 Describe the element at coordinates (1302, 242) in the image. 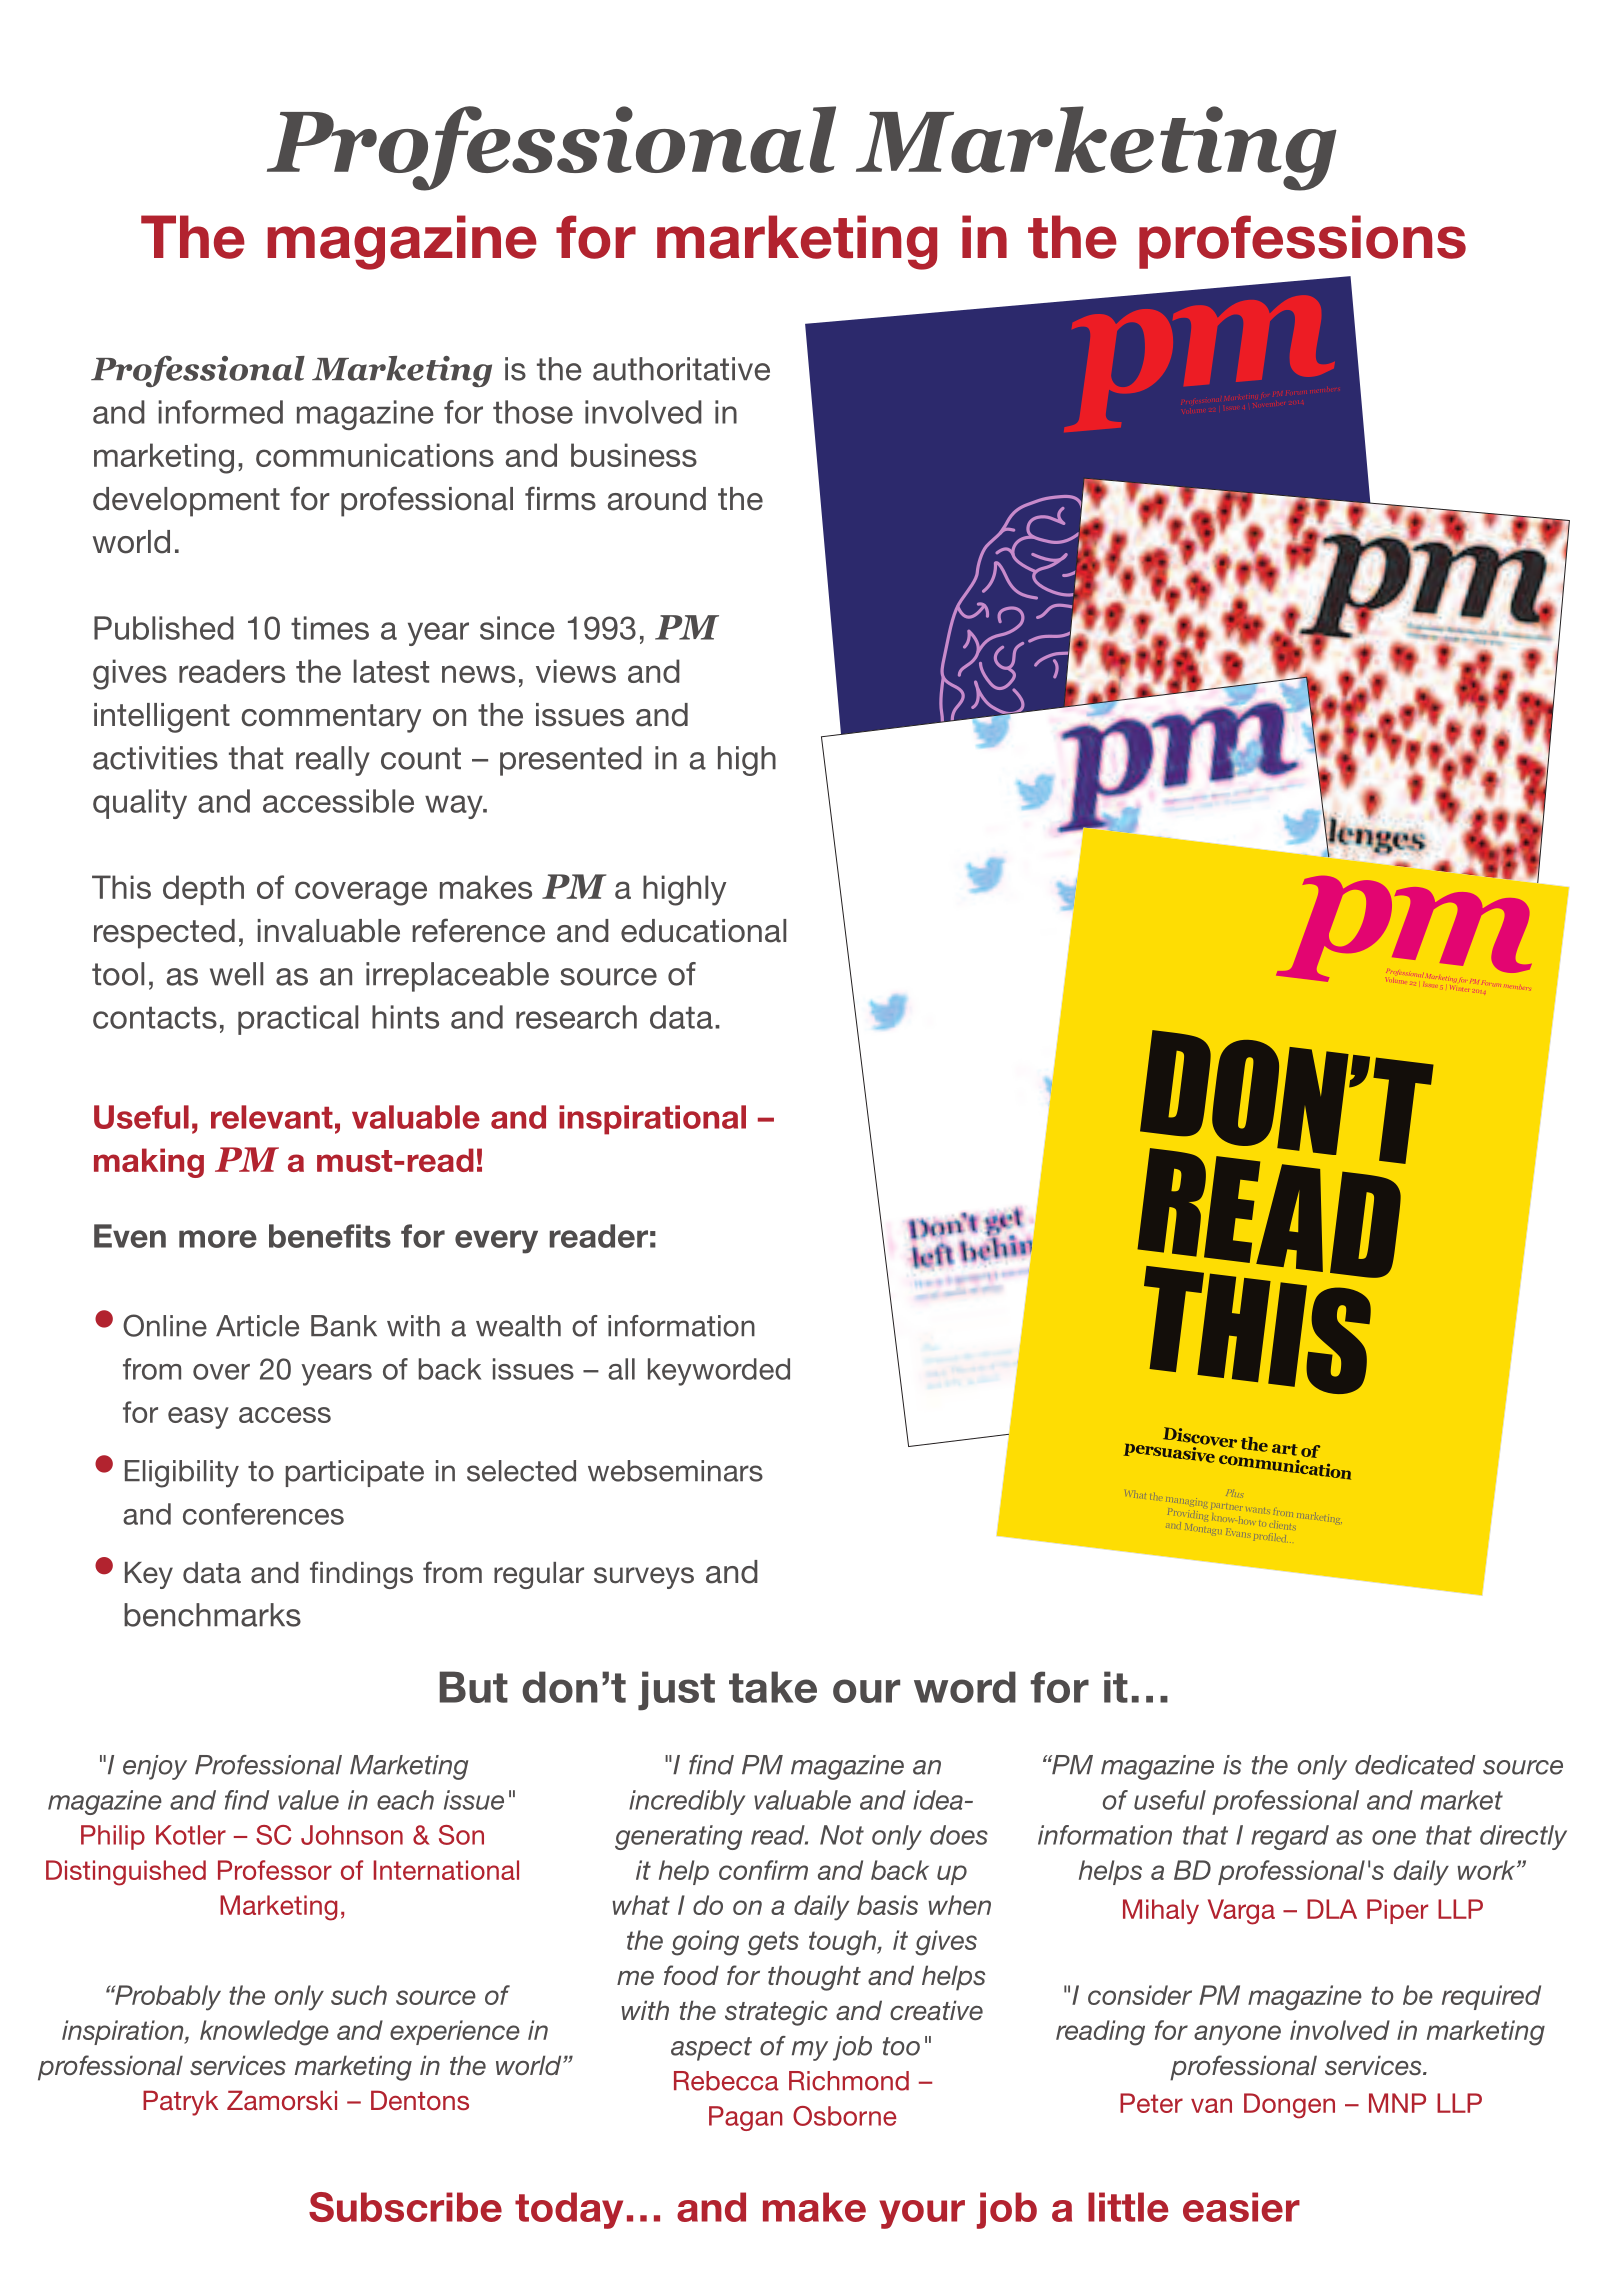

I see `professions` at that location.
